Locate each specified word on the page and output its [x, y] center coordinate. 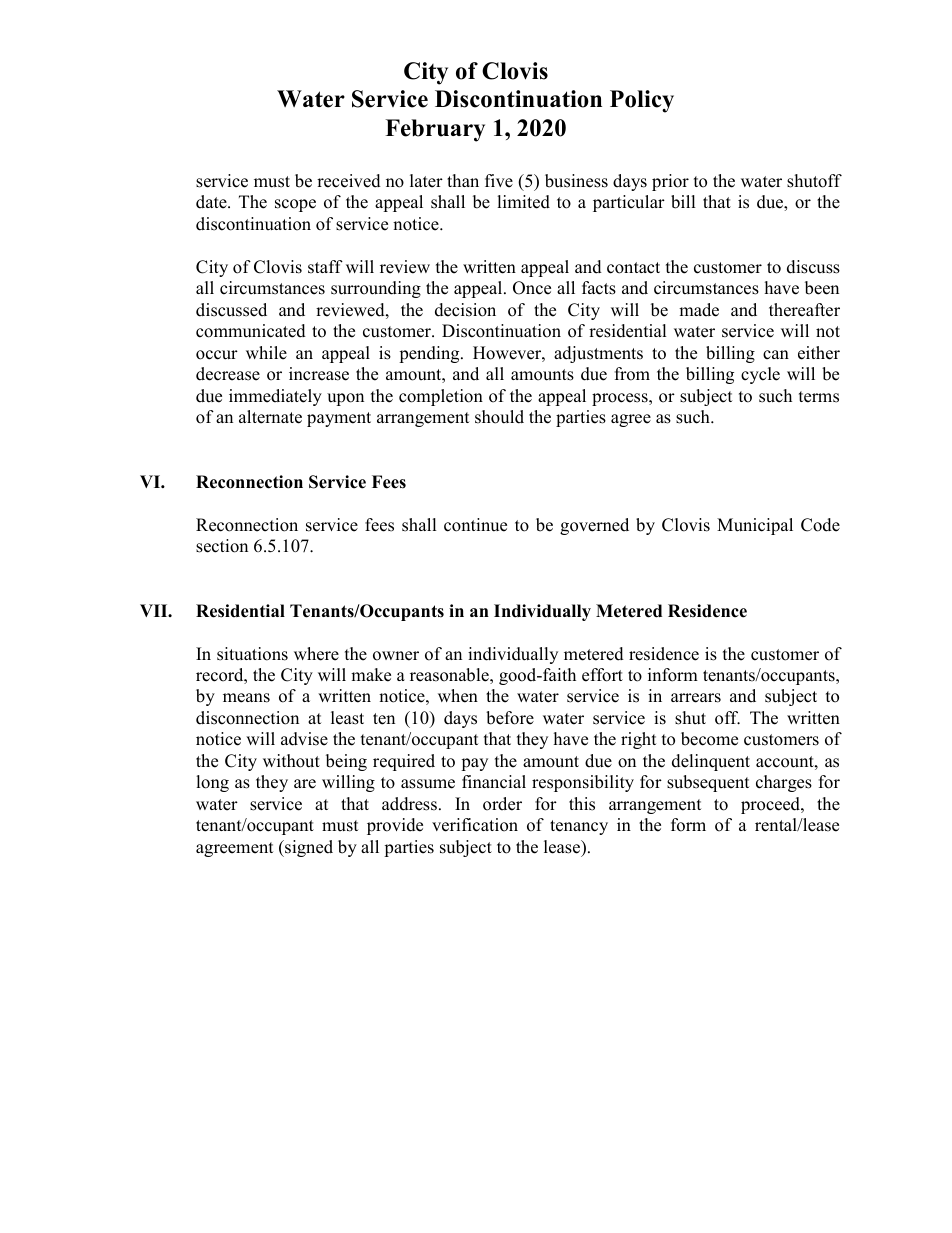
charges [784, 783]
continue [475, 525]
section [222, 546]
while [266, 353]
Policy [642, 101]
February [435, 130]
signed [308, 848]
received [349, 181]
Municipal [755, 526]
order [502, 804]
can [776, 355]
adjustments [598, 354]
